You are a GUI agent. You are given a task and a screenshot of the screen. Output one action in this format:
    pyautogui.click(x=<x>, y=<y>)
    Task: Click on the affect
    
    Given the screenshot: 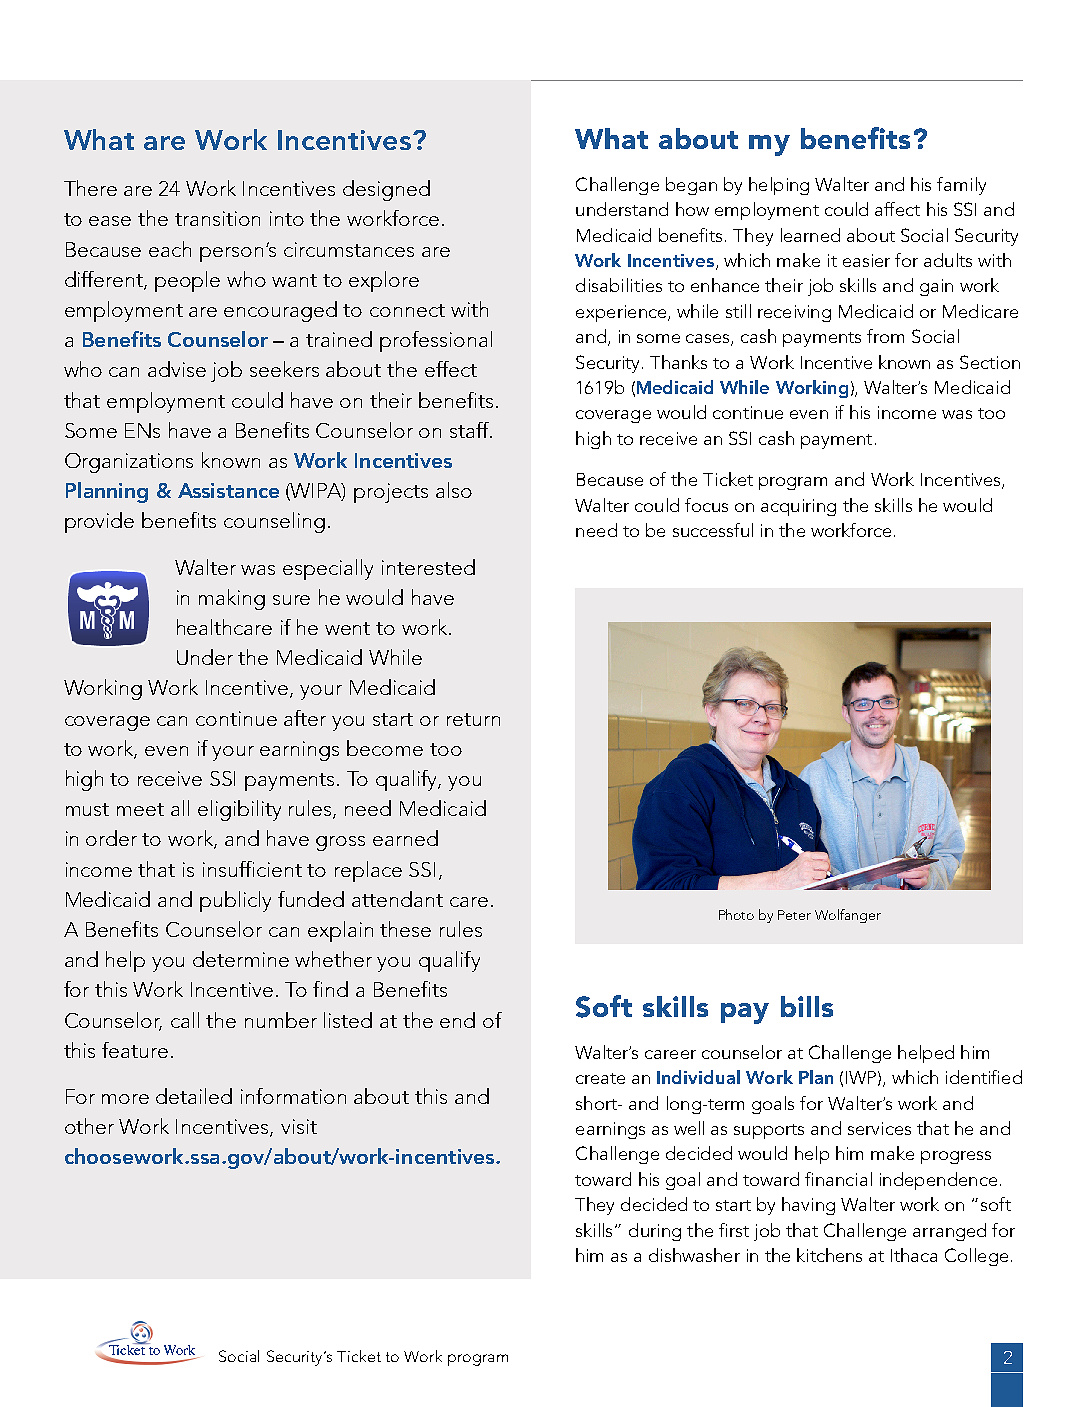 What is the action you would take?
    pyautogui.click(x=897, y=209)
